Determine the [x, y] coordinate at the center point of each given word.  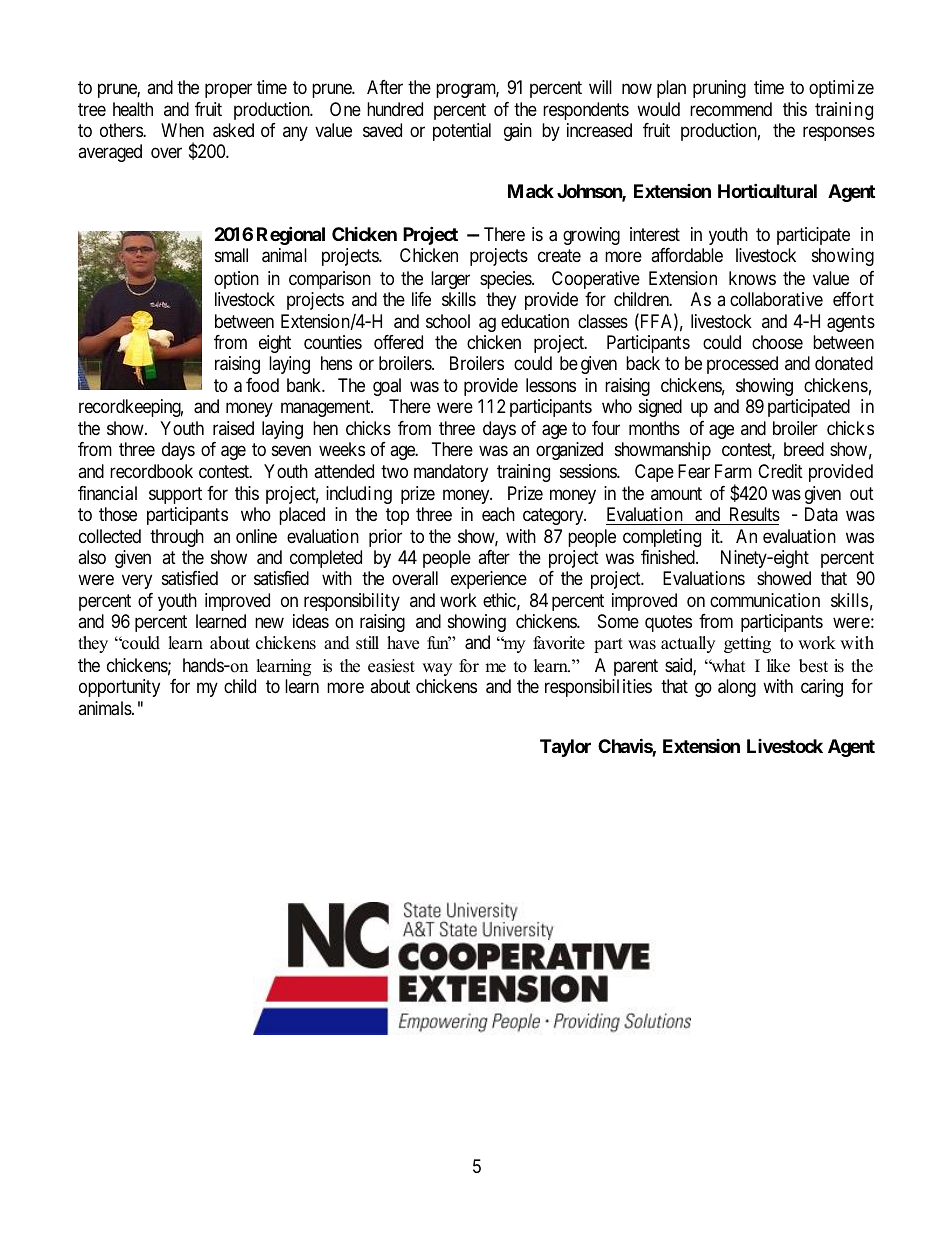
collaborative [776, 299]
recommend [731, 109]
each [498, 514]
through [177, 538]
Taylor [565, 748]
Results [755, 514]
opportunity [119, 688]
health [133, 109]
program [467, 91]
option [236, 280]
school [448, 321]
